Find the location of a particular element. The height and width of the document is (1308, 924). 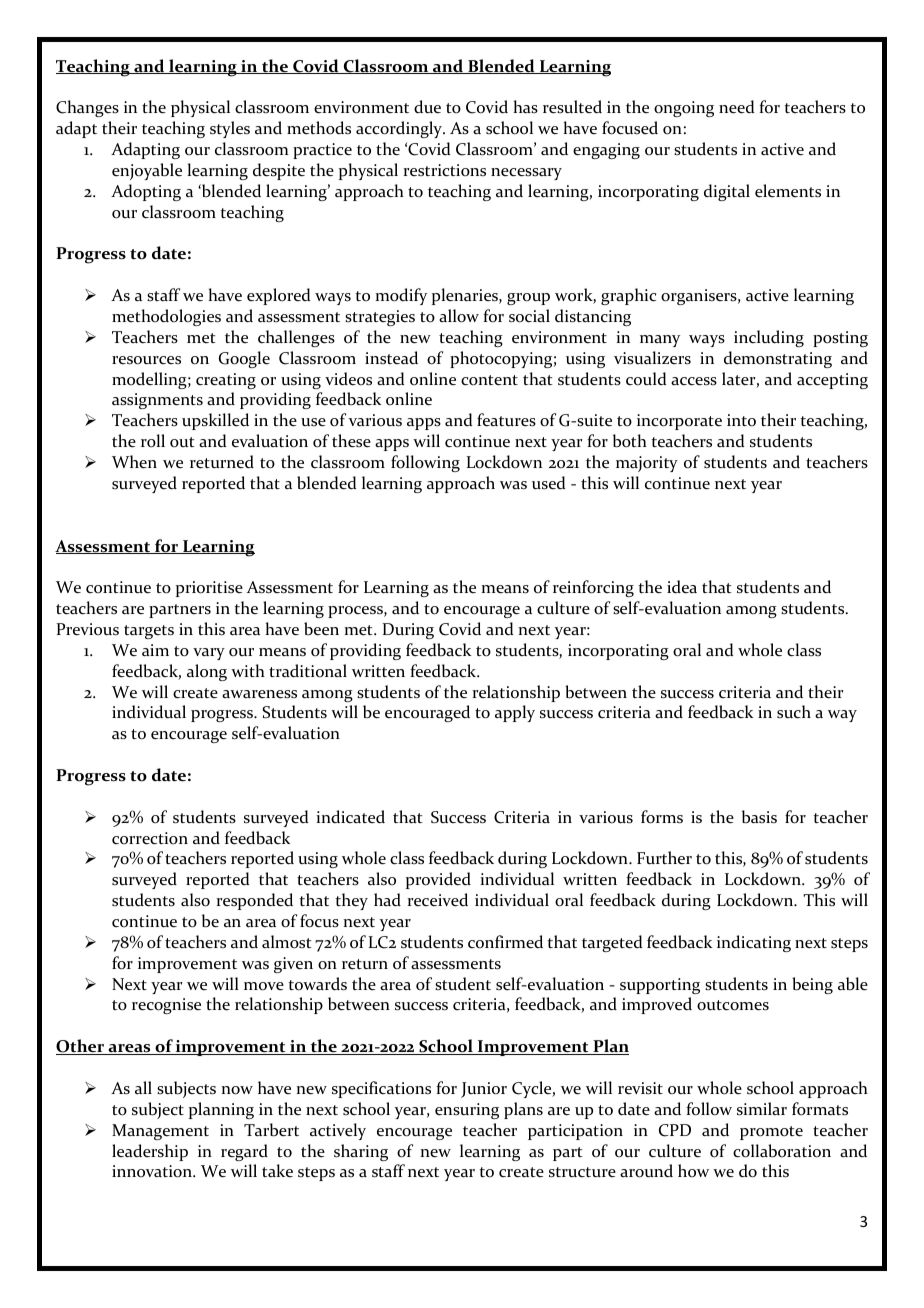

promote is located at coordinates (771, 1133).
